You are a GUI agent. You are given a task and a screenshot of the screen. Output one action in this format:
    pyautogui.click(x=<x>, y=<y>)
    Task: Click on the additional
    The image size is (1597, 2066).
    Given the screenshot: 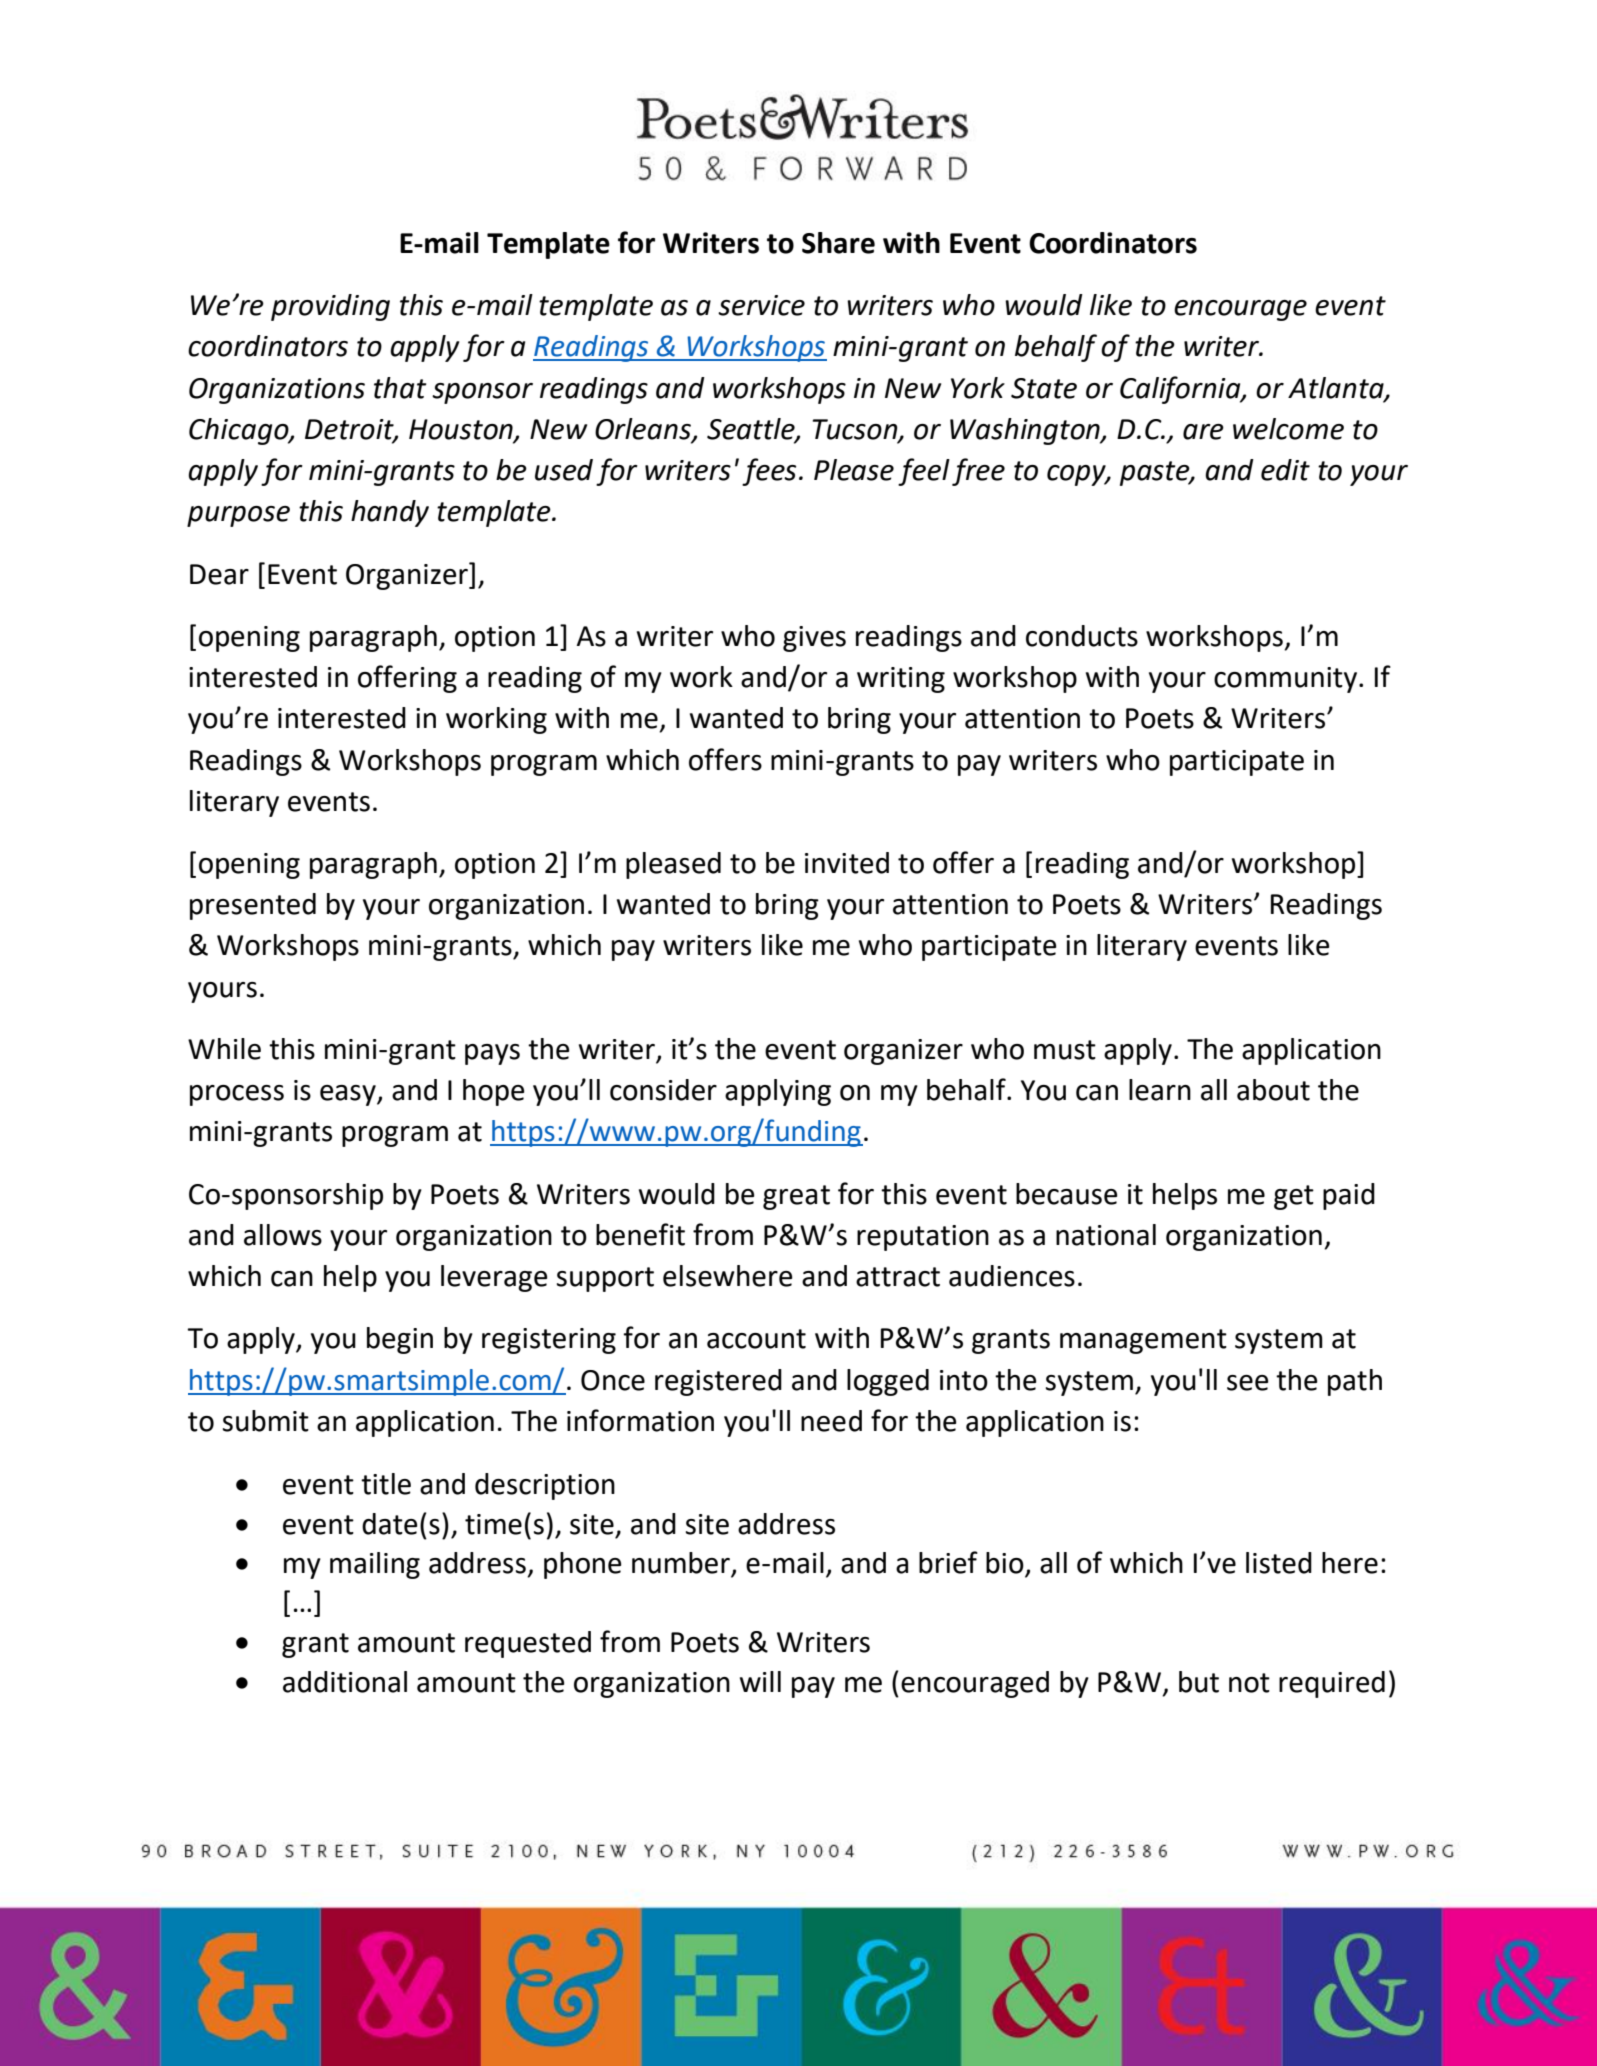 What is the action you would take?
    pyautogui.click(x=345, y=1682)
